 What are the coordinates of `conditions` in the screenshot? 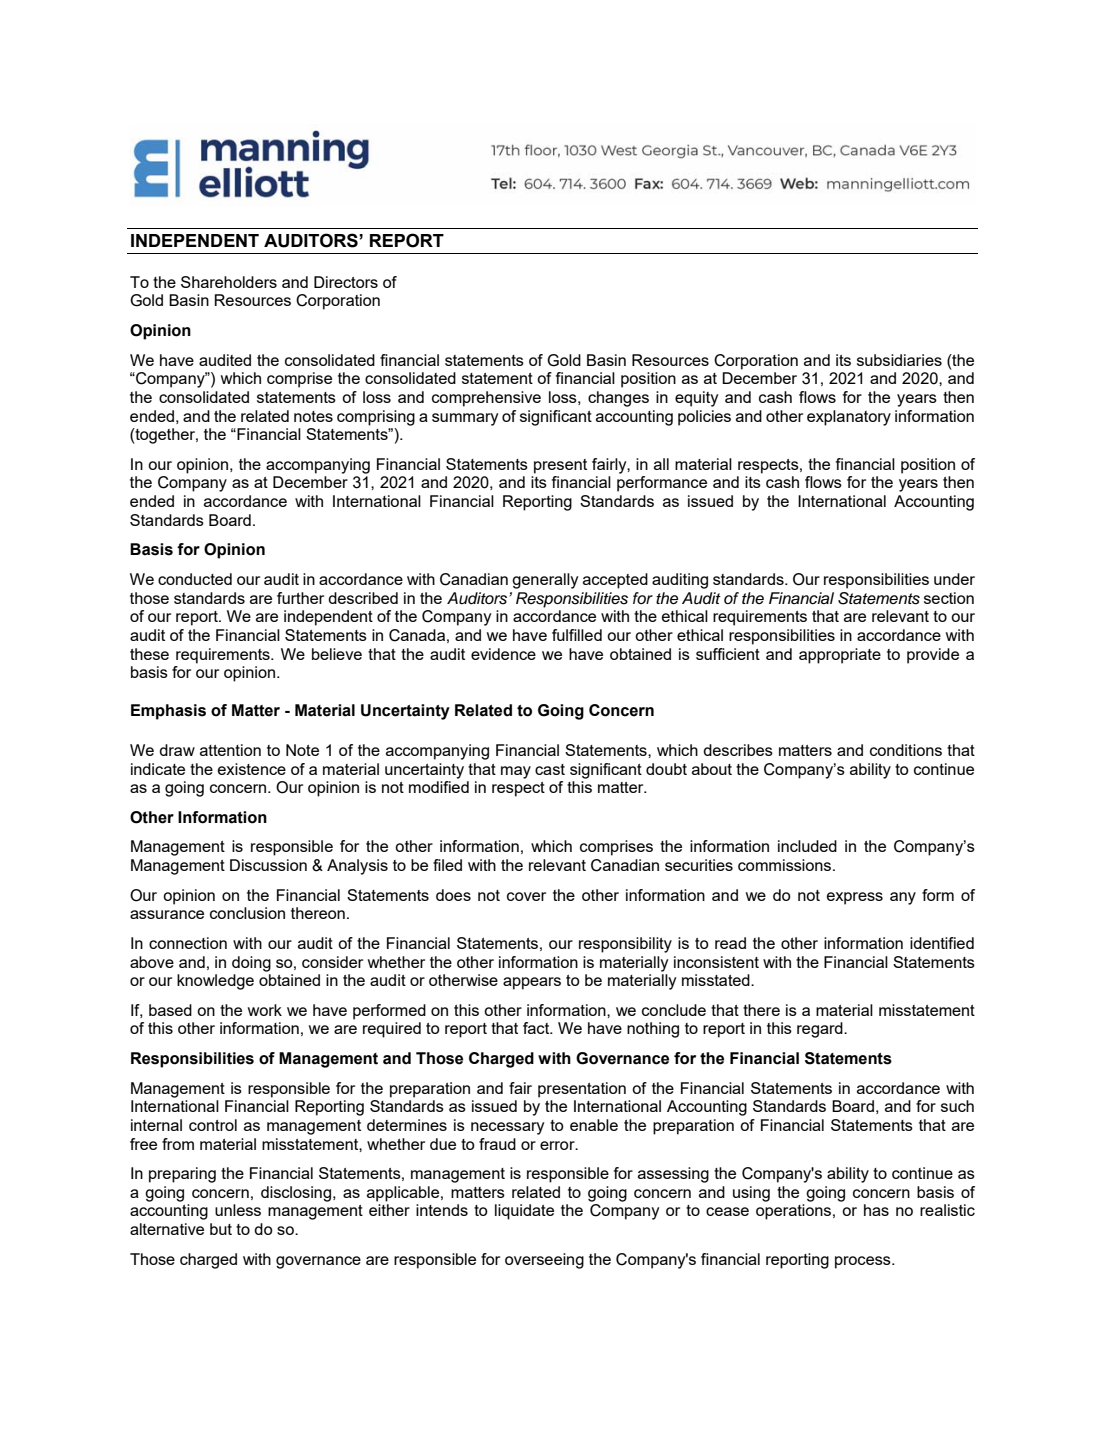 It's located at (906, 750).
